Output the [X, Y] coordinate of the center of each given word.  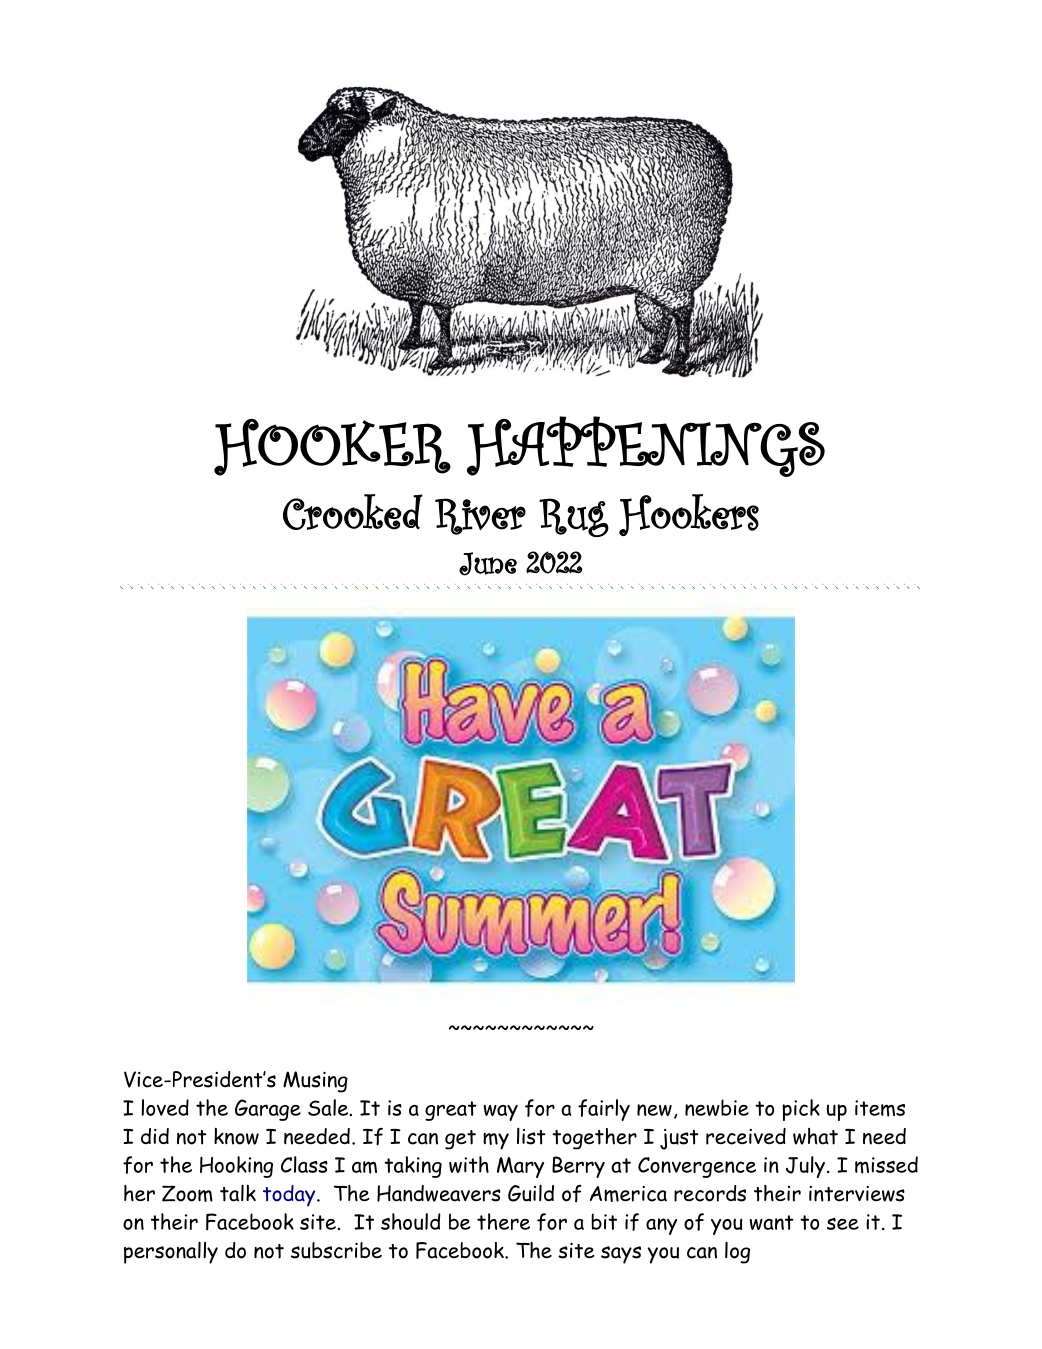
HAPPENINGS [646, 446]
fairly [604, 1110]
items [880, 1108]
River [480, 516]
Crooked [353, 512]
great [451, 1111]
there [503, 1221]
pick [801, 1110]
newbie [717, 1107]
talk [238, 1193]
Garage [268, 1110]
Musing [315, 1082]
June [488, 564]
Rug [574, 517]
